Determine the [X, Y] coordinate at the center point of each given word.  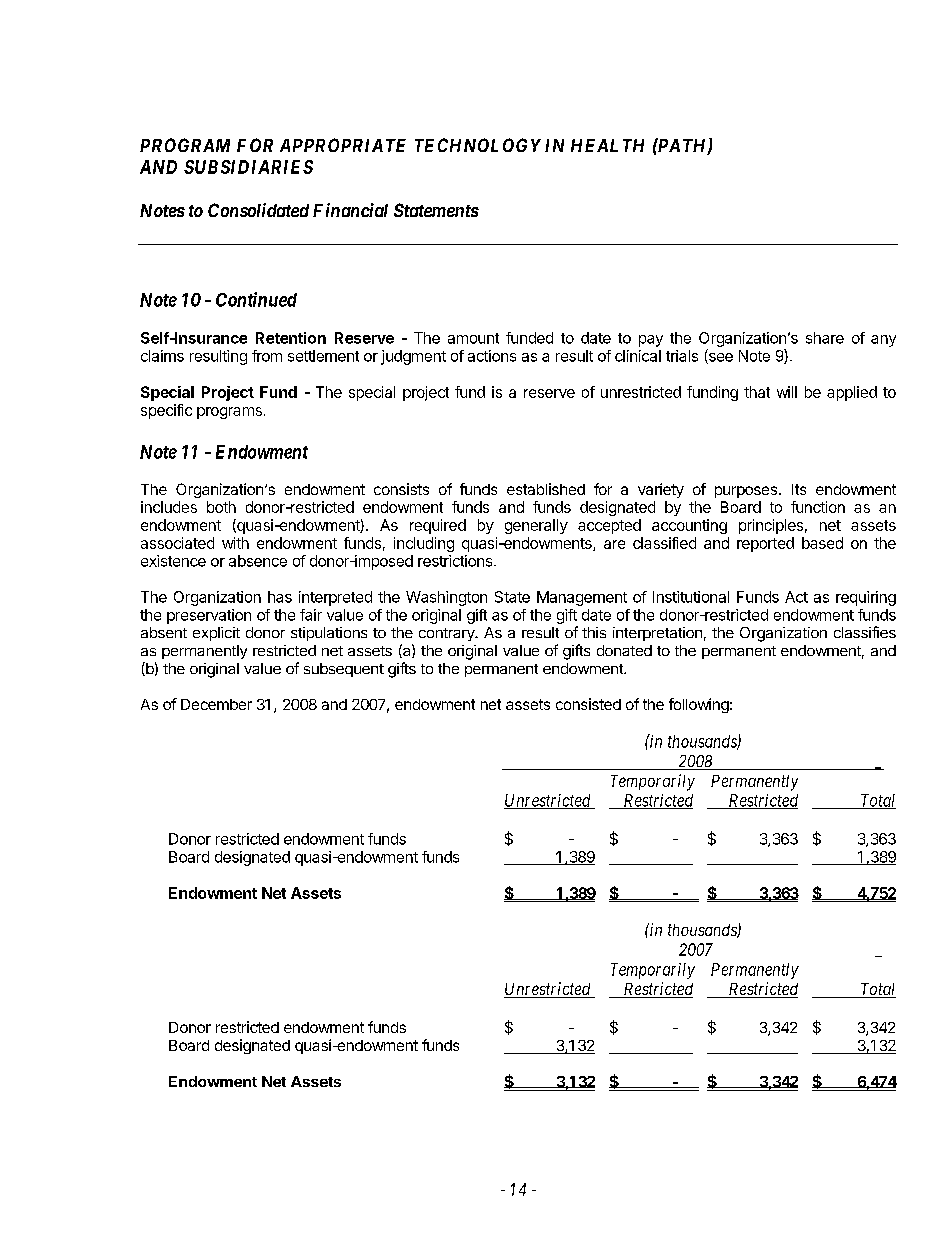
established [546, 489]
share [825, 338]
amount [473, 338]
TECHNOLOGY [478, 145]
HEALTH [607, 145]
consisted [588, 704]
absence [258, 561]
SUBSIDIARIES [248, 167]
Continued [256, 299]
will [787, 392]
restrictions [456, 561]
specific [166, 411]
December [216, 704]
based [822, 543]
